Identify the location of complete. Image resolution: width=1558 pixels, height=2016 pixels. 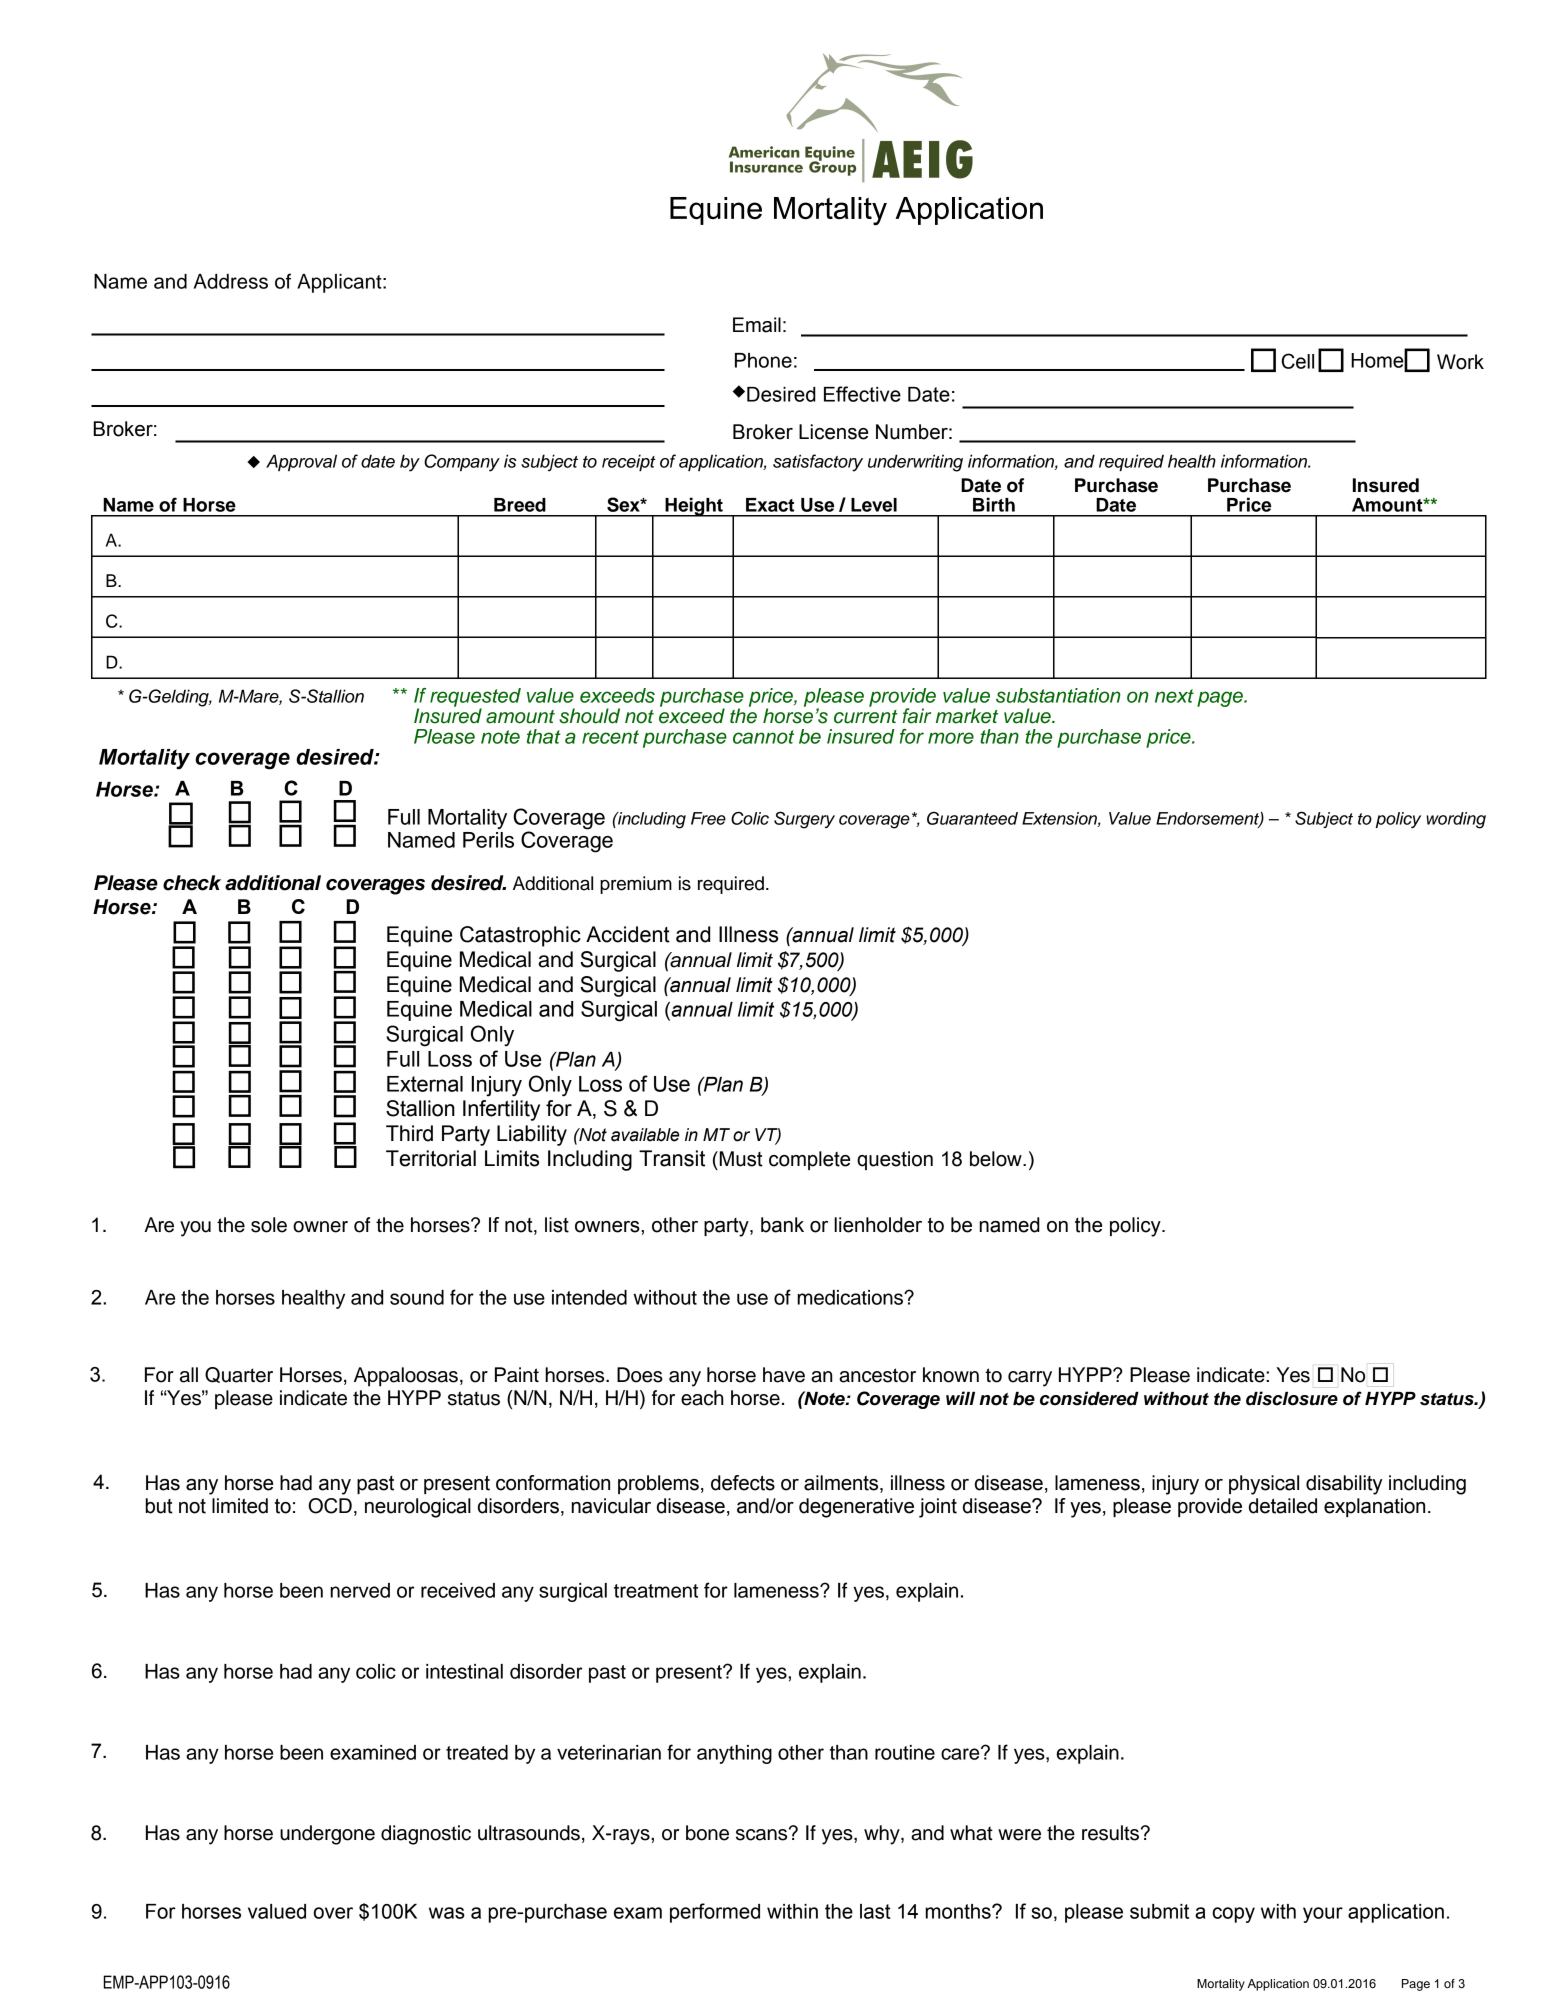
(809, 1160).
